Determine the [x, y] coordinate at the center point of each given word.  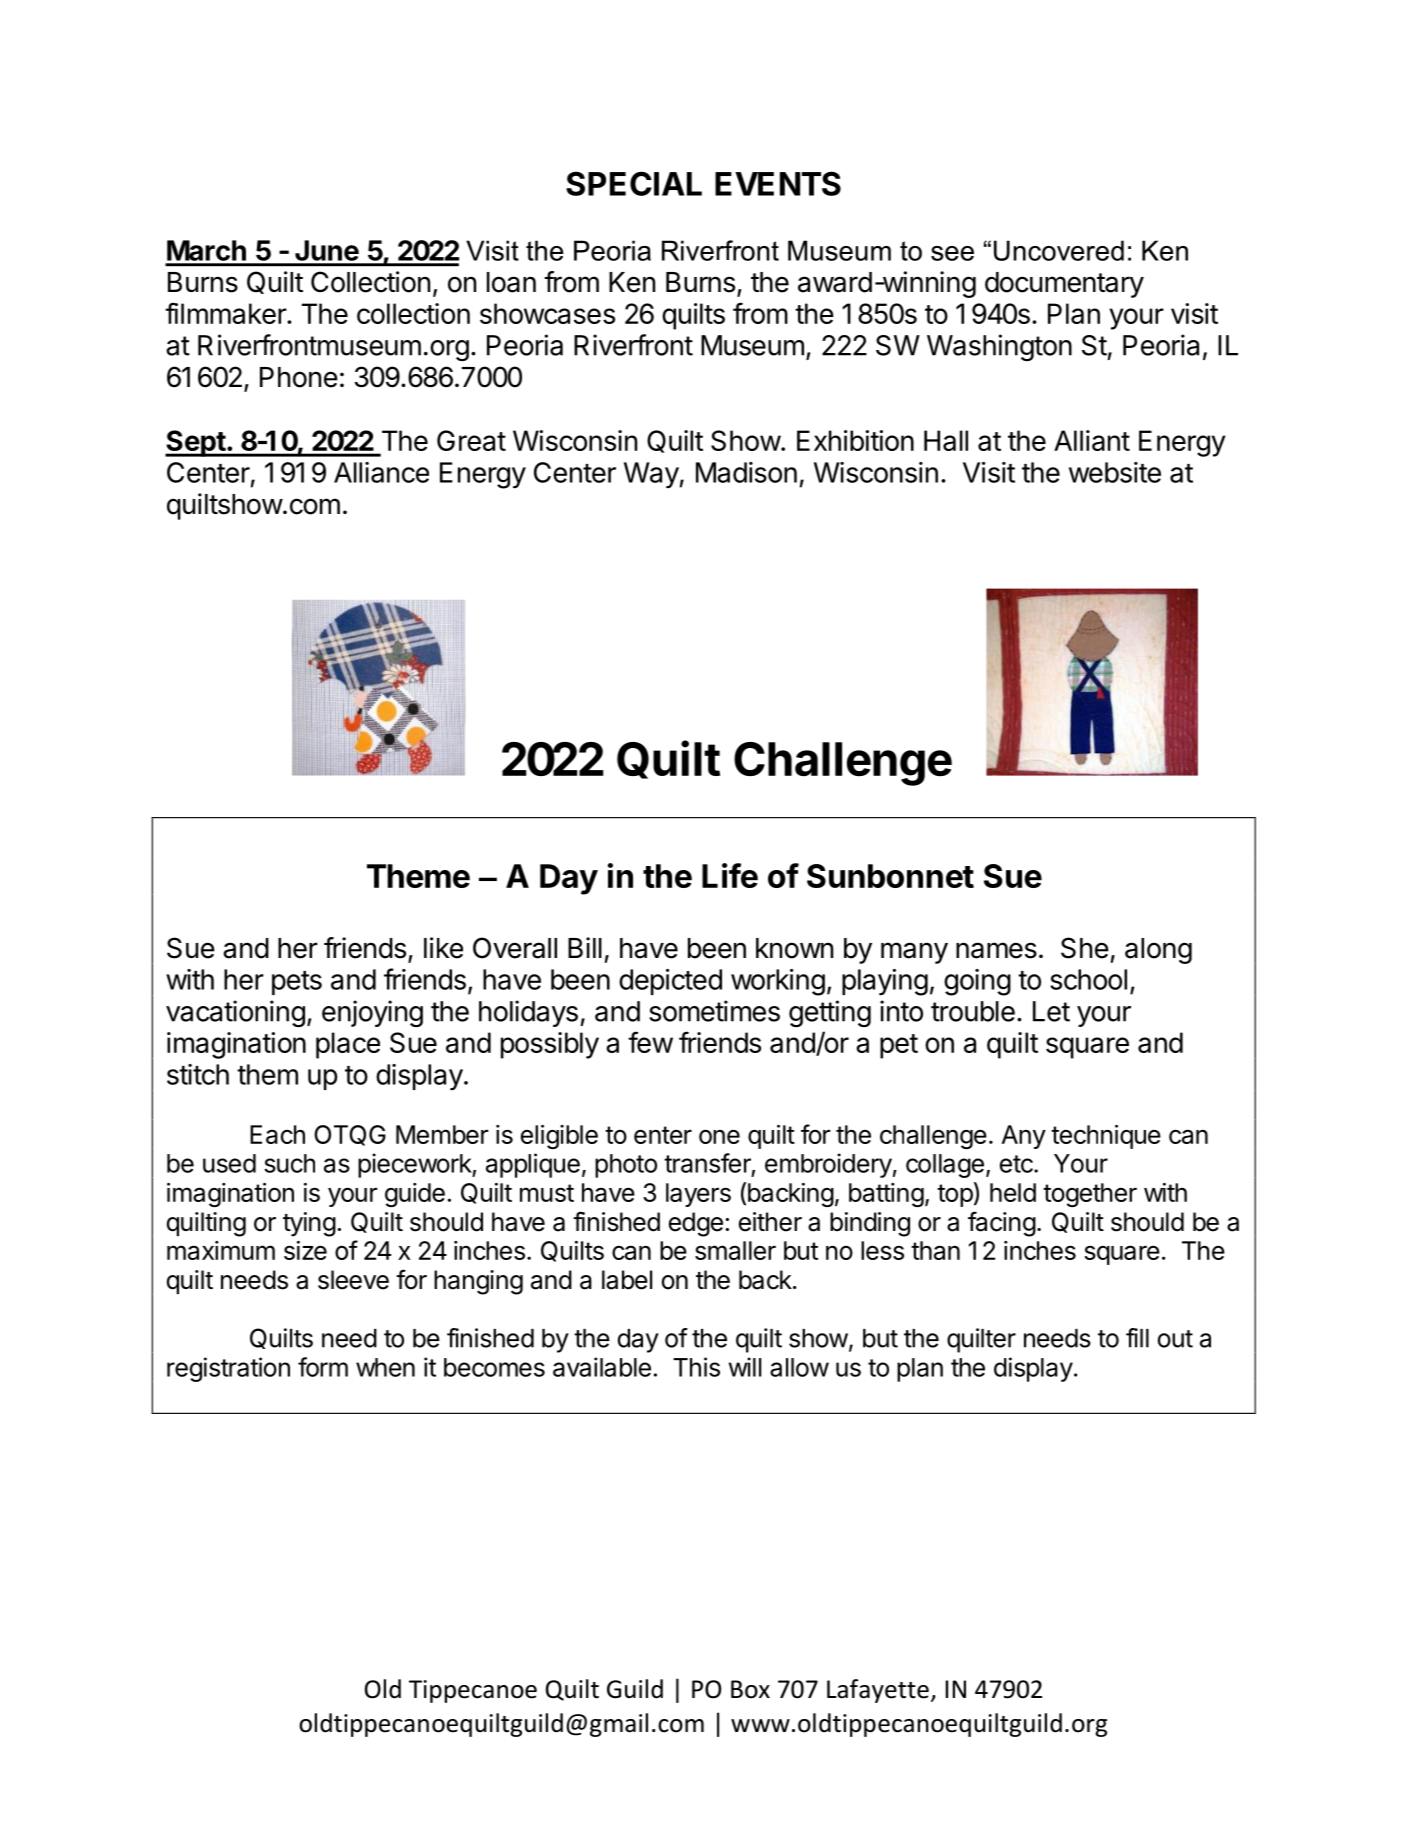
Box [750, 1689]
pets [297, 983]
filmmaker [226, 313]
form [323, 1367]
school [1088, 979]
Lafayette [878, 1691]
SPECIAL [634, 183]
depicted [670, 982]
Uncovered [1059, 250]
